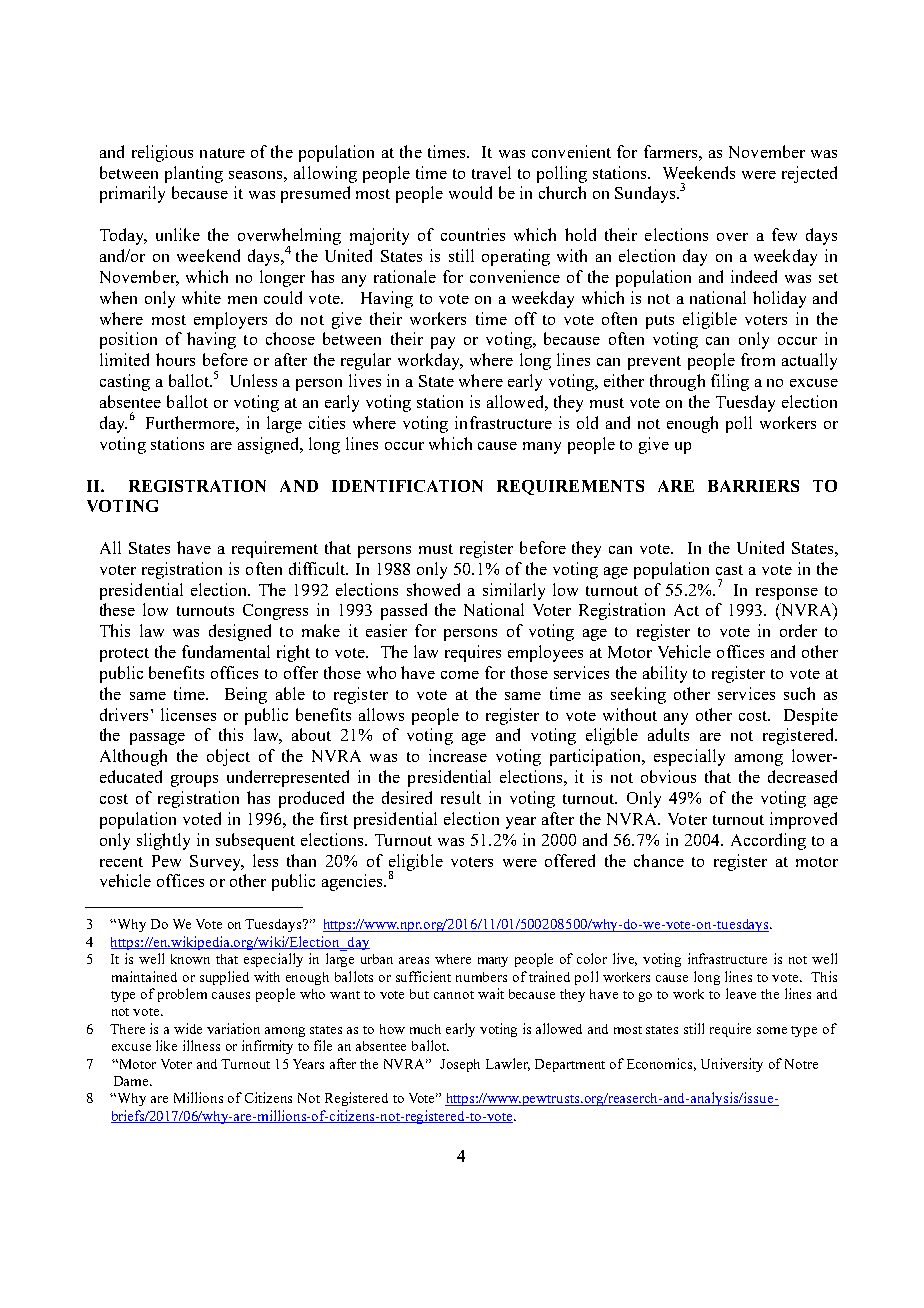 The width and height of the screenshot is (924, 1308). What do you see at coordinates (163, 841) in the screenshot?
I see `slightly` at bounding box center [163, 841].
